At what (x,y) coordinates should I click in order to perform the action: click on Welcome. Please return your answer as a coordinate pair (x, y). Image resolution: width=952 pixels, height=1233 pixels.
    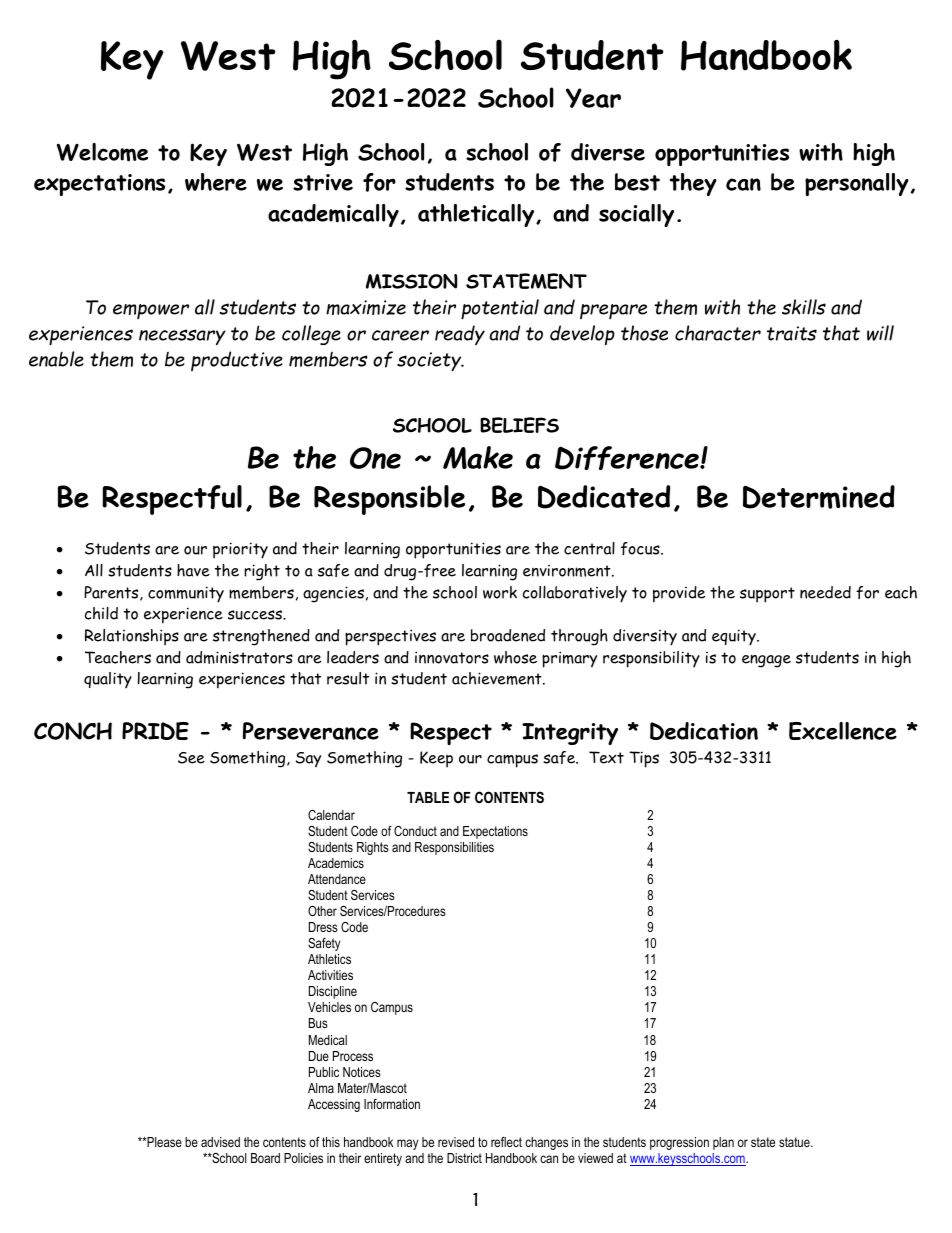
    Looking at the image, I should click on (102, 152).
